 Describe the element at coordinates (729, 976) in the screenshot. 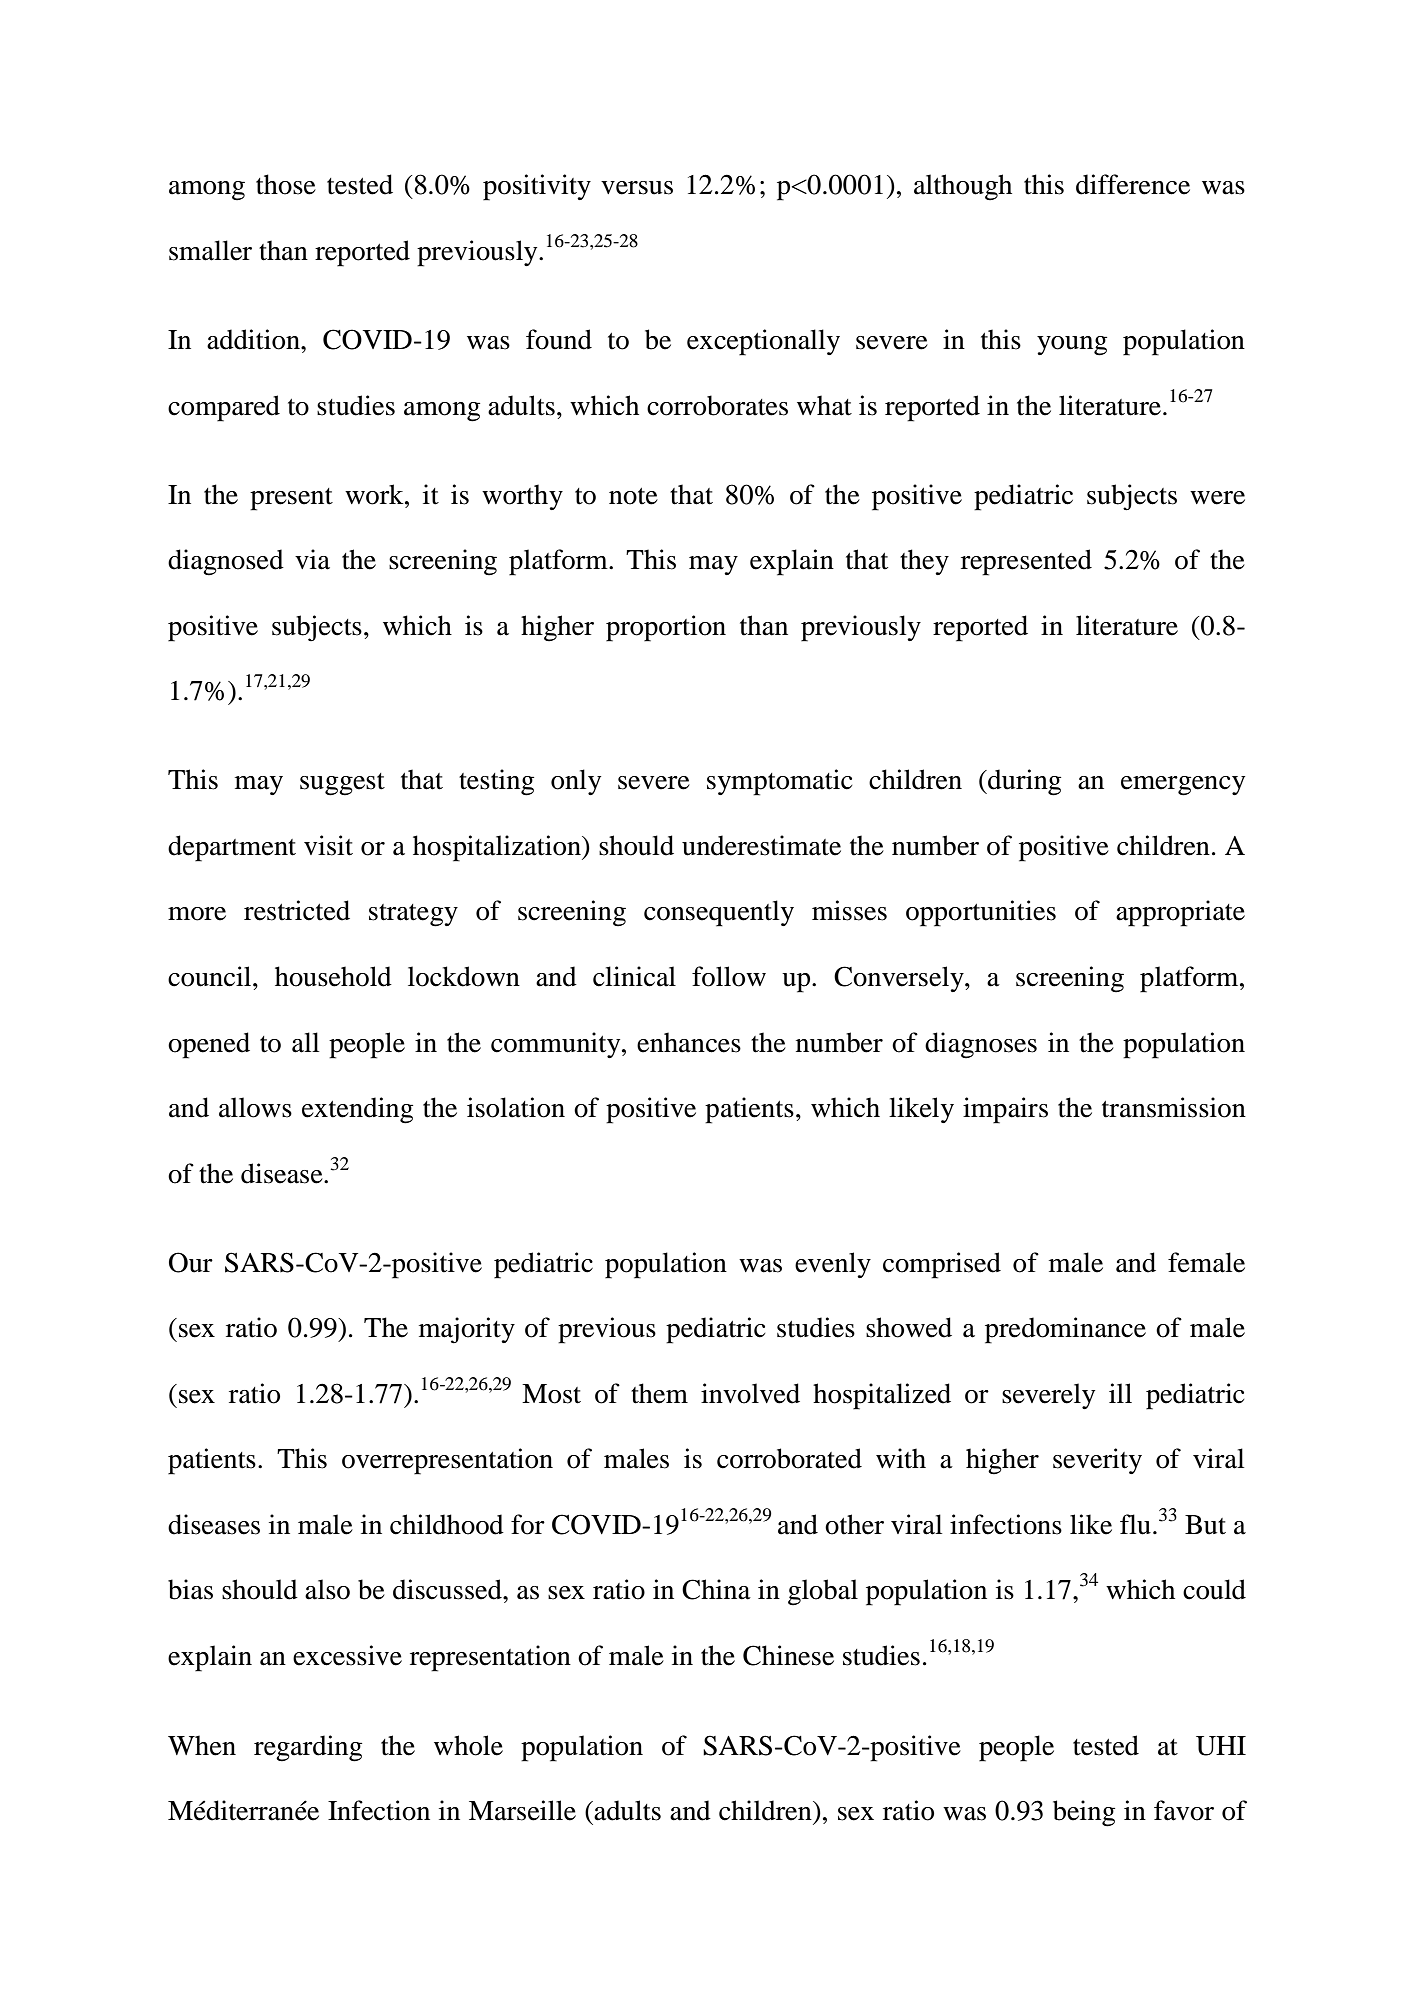

I see `follow` at that location.
